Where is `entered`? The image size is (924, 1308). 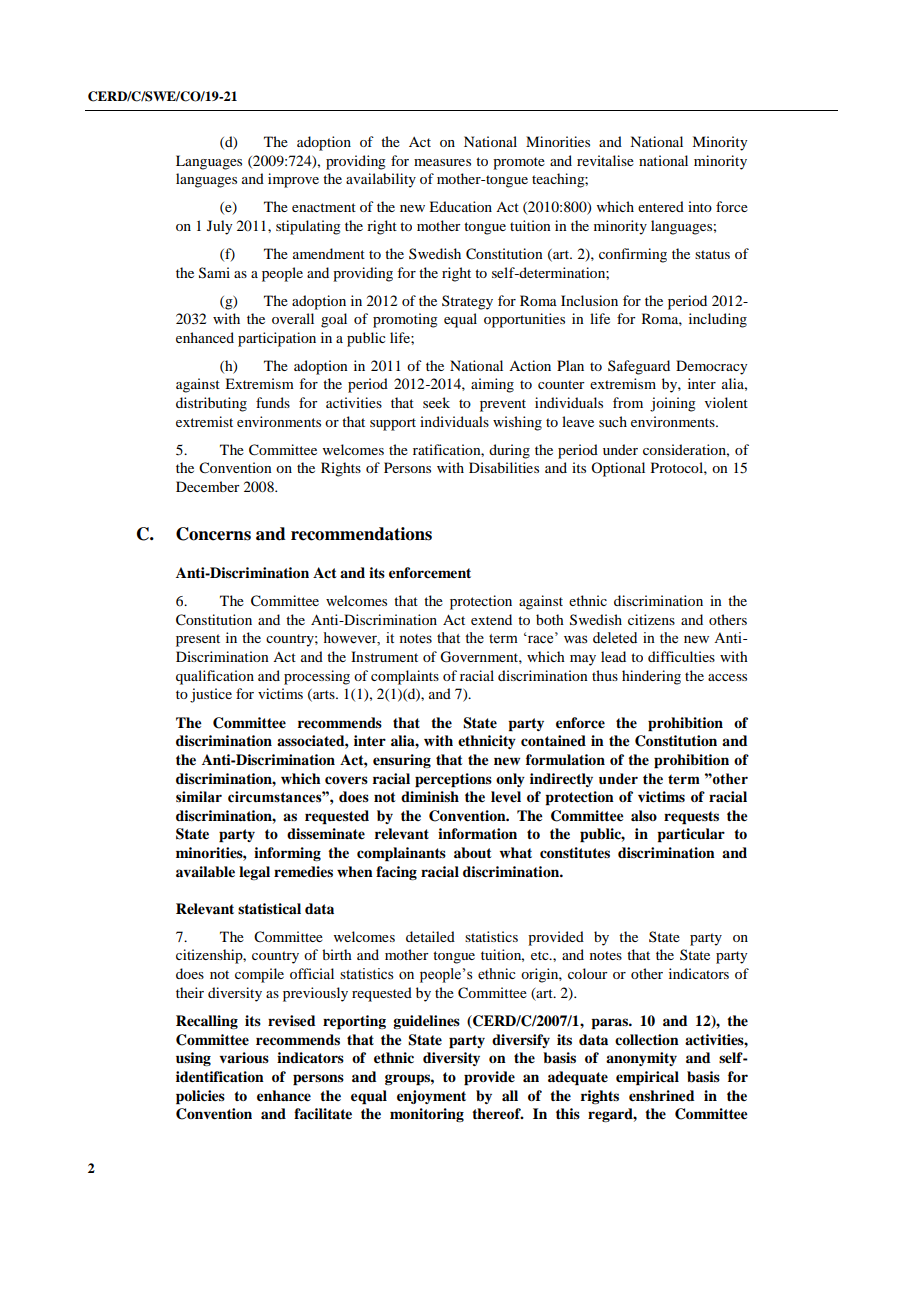
entered is located at coordinates (661, 206).
